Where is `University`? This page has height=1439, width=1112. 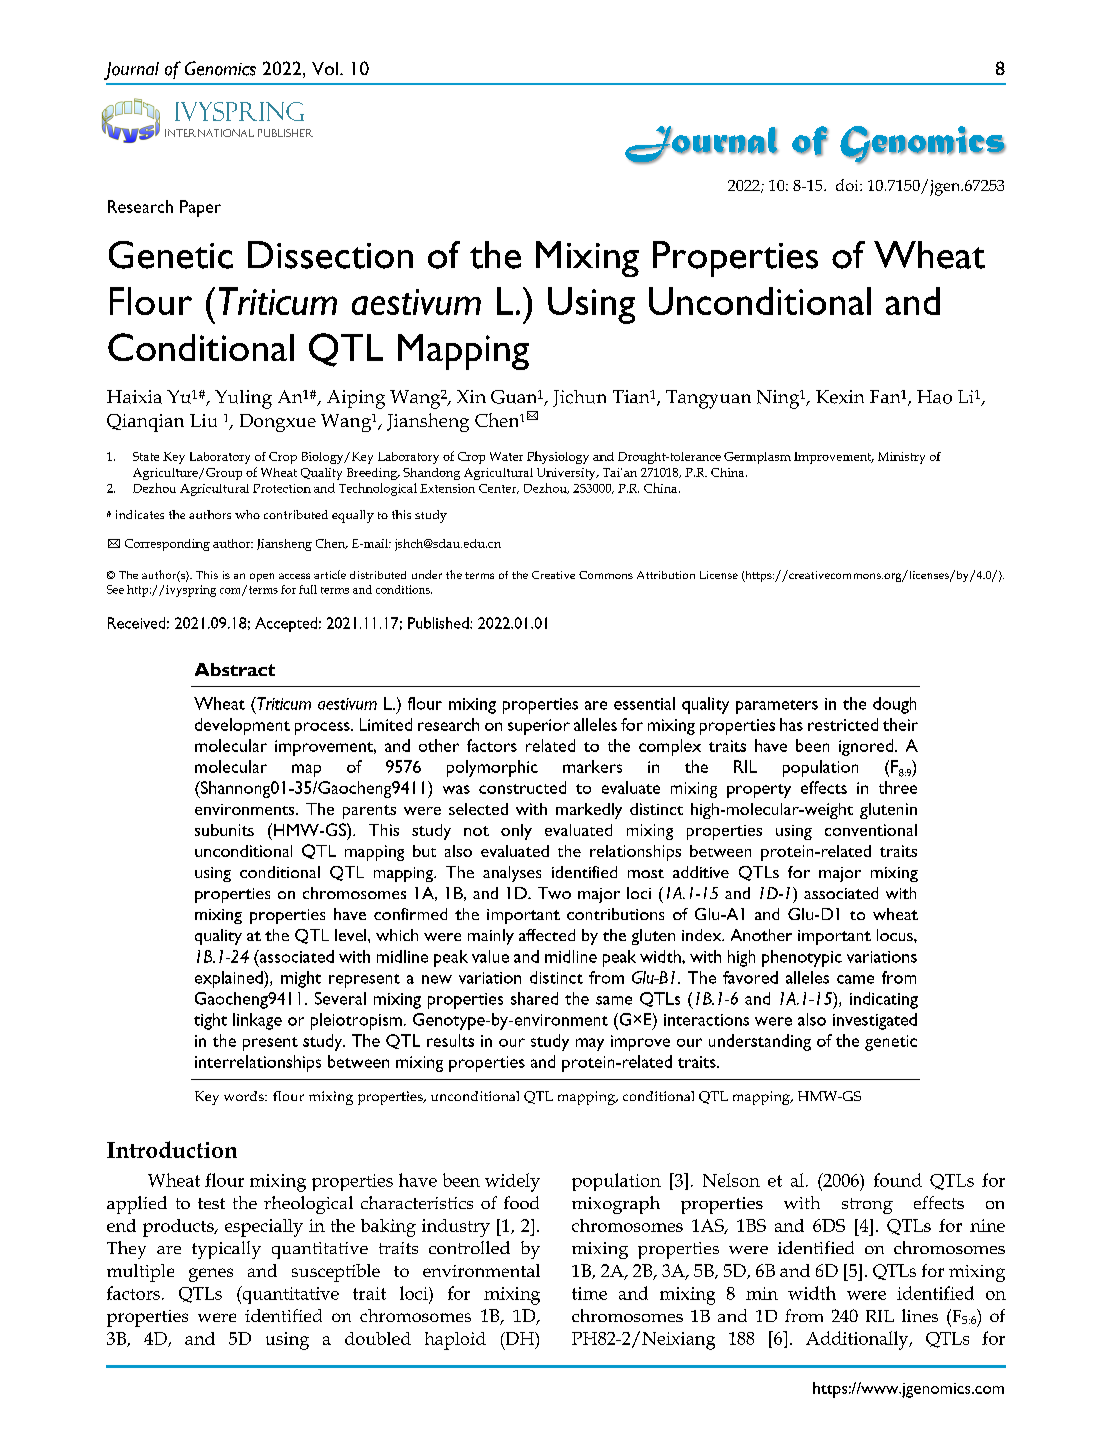 University is located at coordinates (567, 474).
